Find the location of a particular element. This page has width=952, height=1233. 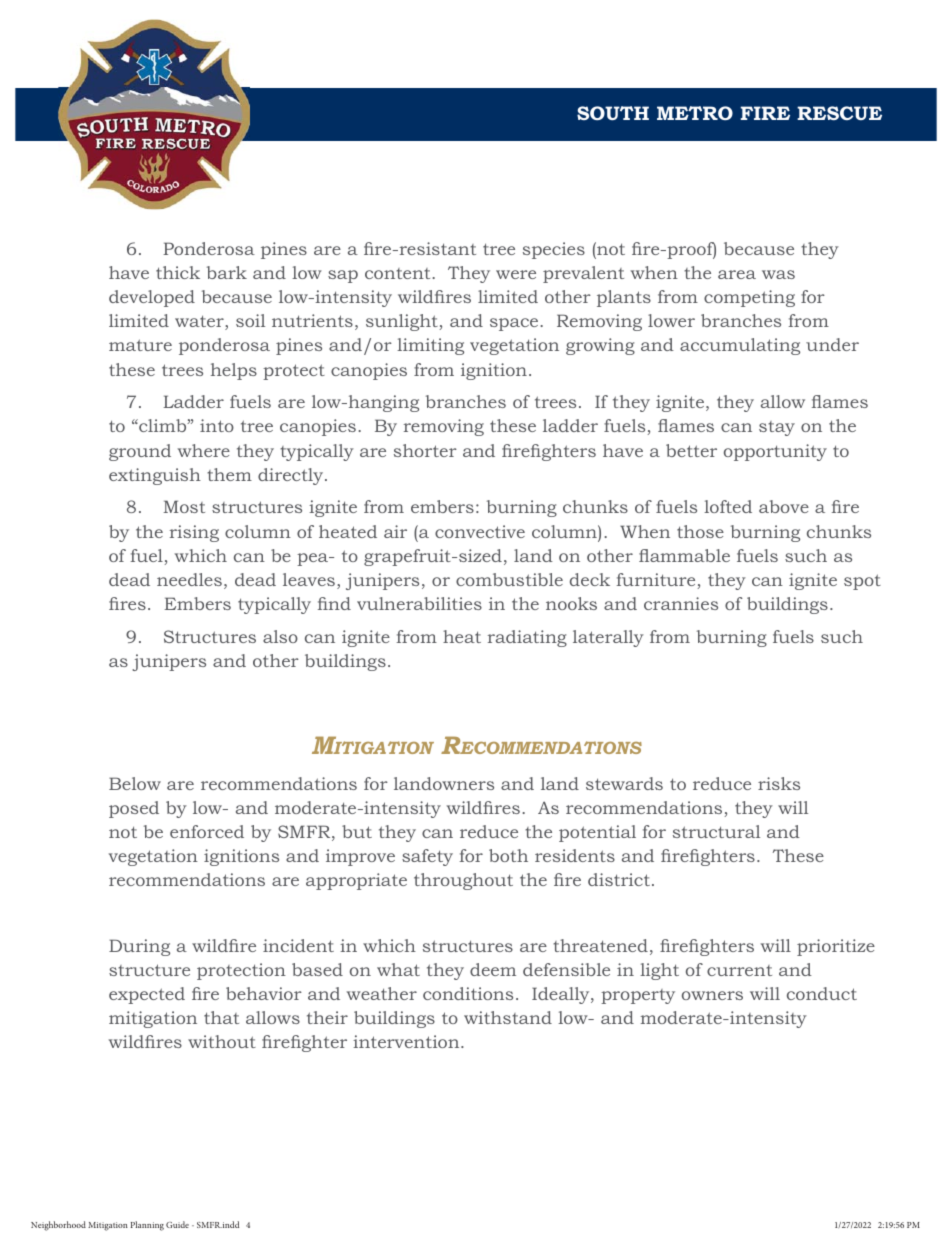

radiating is located at coordinates (527, 638).
